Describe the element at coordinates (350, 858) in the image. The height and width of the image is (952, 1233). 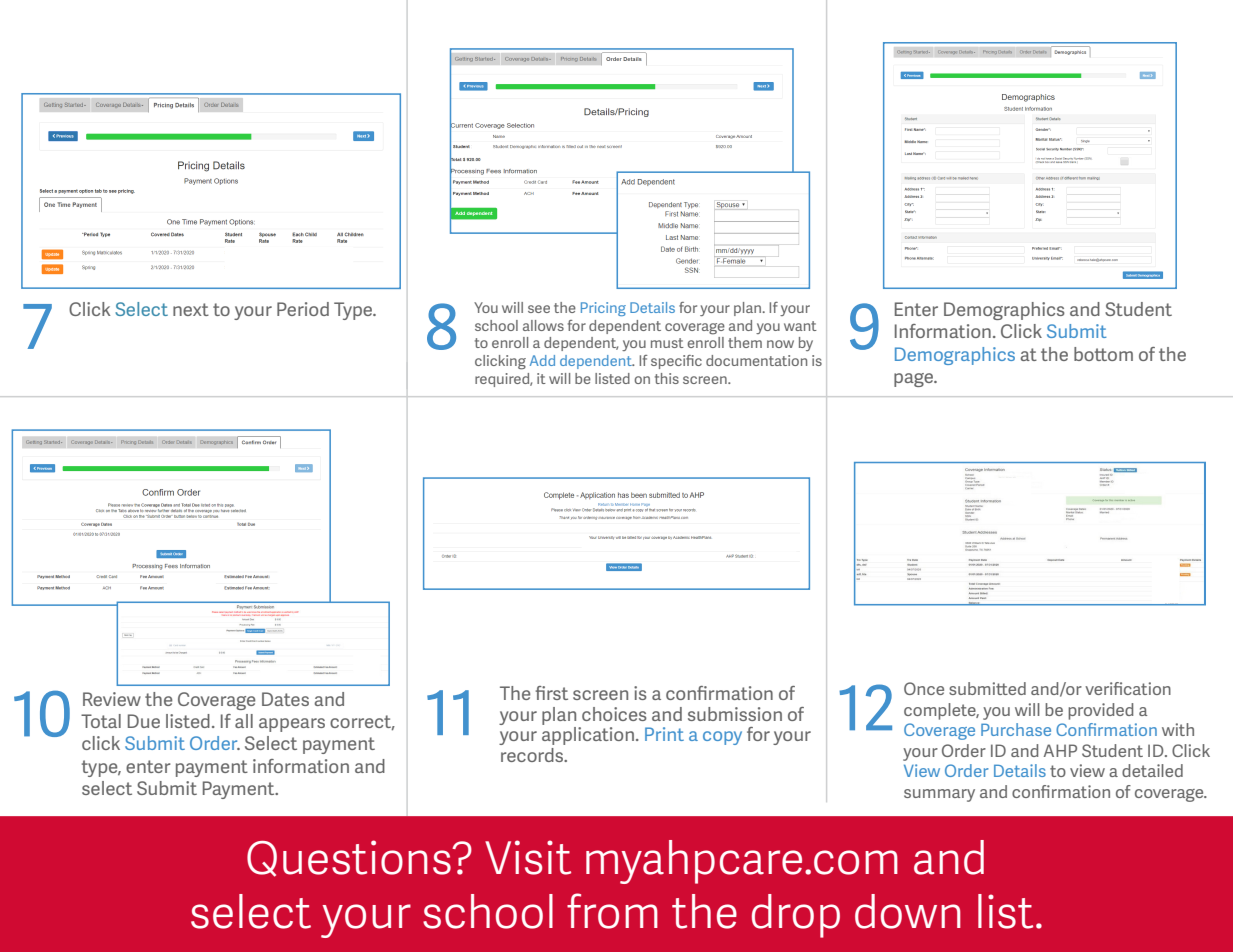
I see `Questions` at that location.
